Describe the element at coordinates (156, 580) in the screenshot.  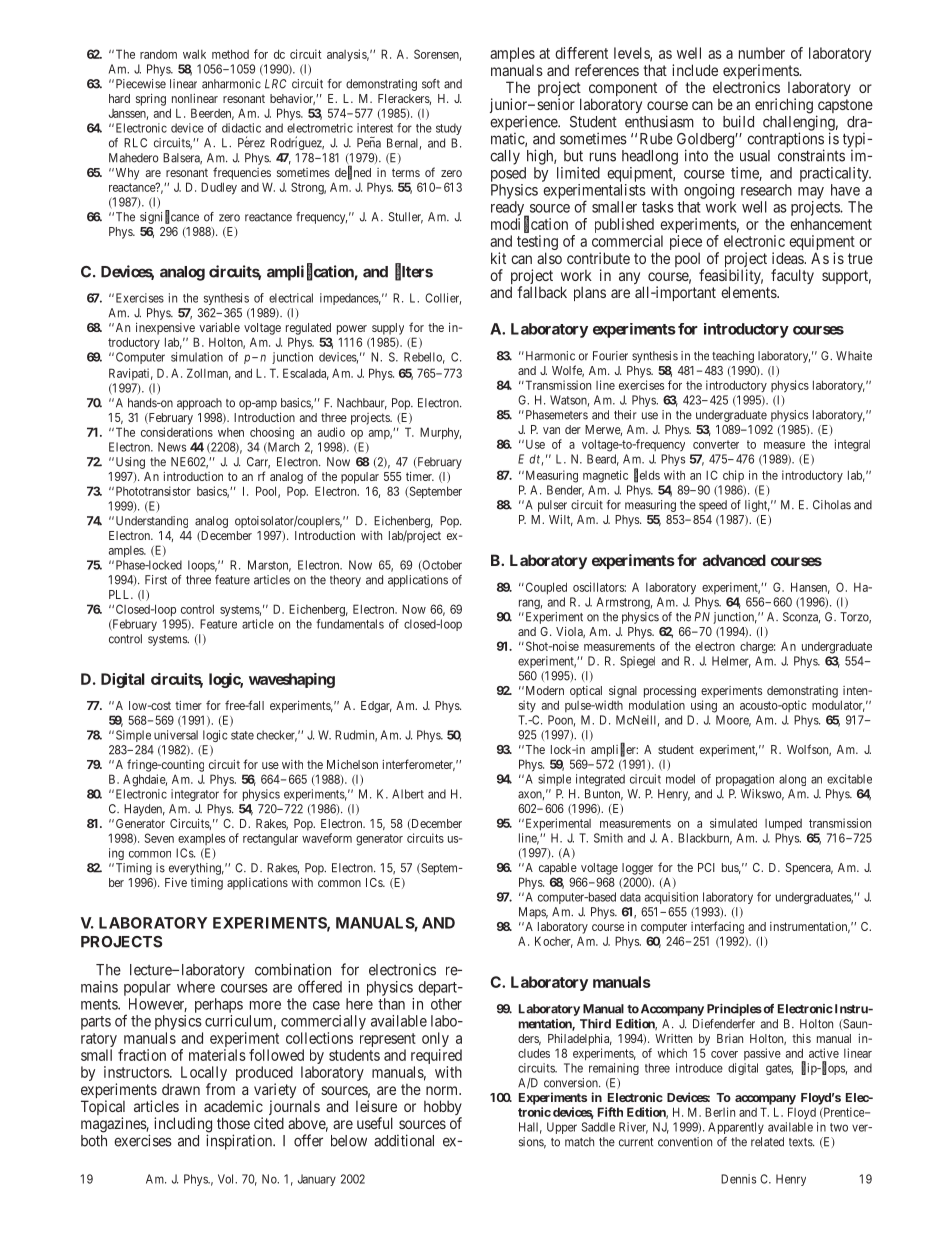
I see `First` at that location.
